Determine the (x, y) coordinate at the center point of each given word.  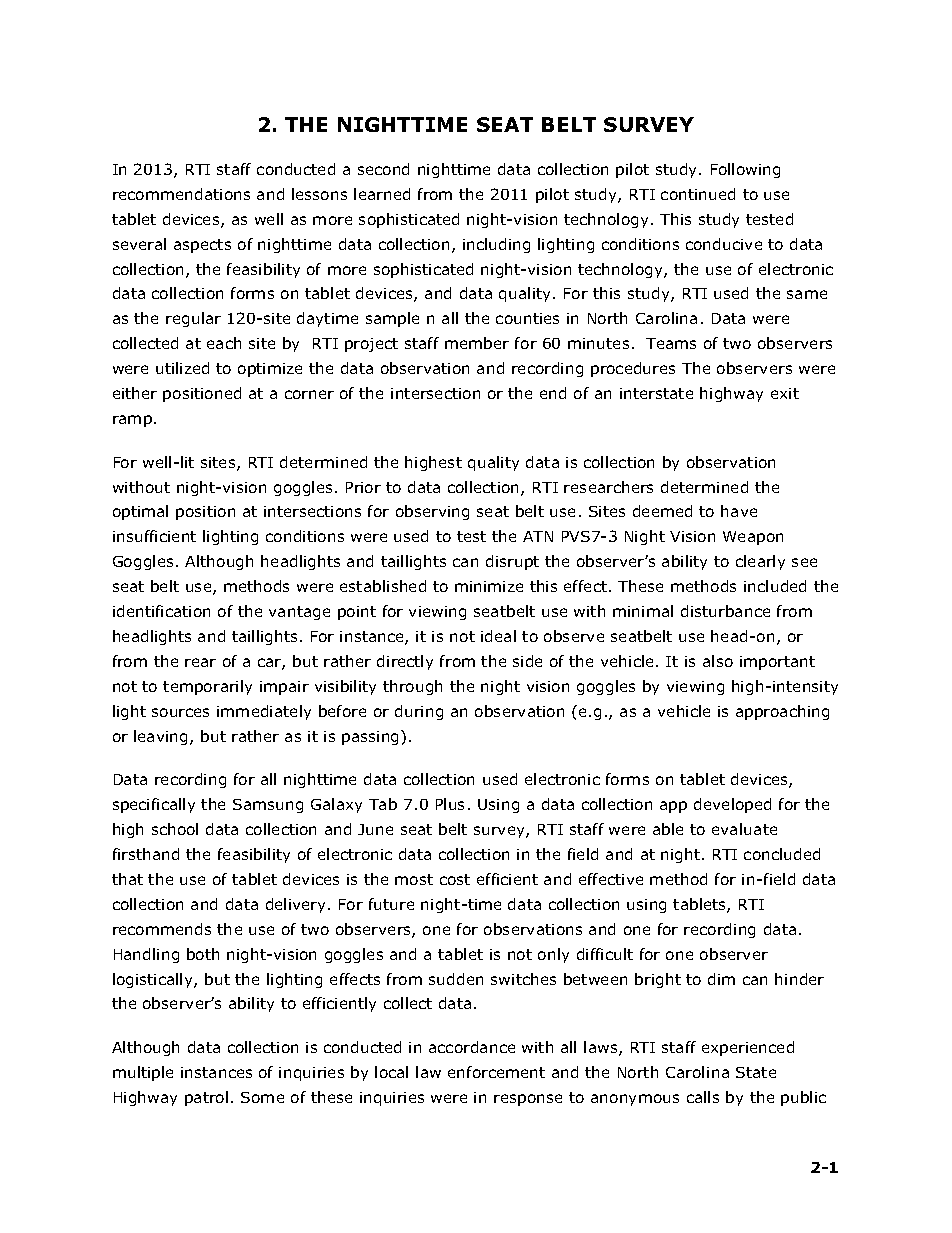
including (496, 245)
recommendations (181, 194)
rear (200, 662)
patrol (206, 1098)
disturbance (725, 611)
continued (698, 194)
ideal (498, 636)
